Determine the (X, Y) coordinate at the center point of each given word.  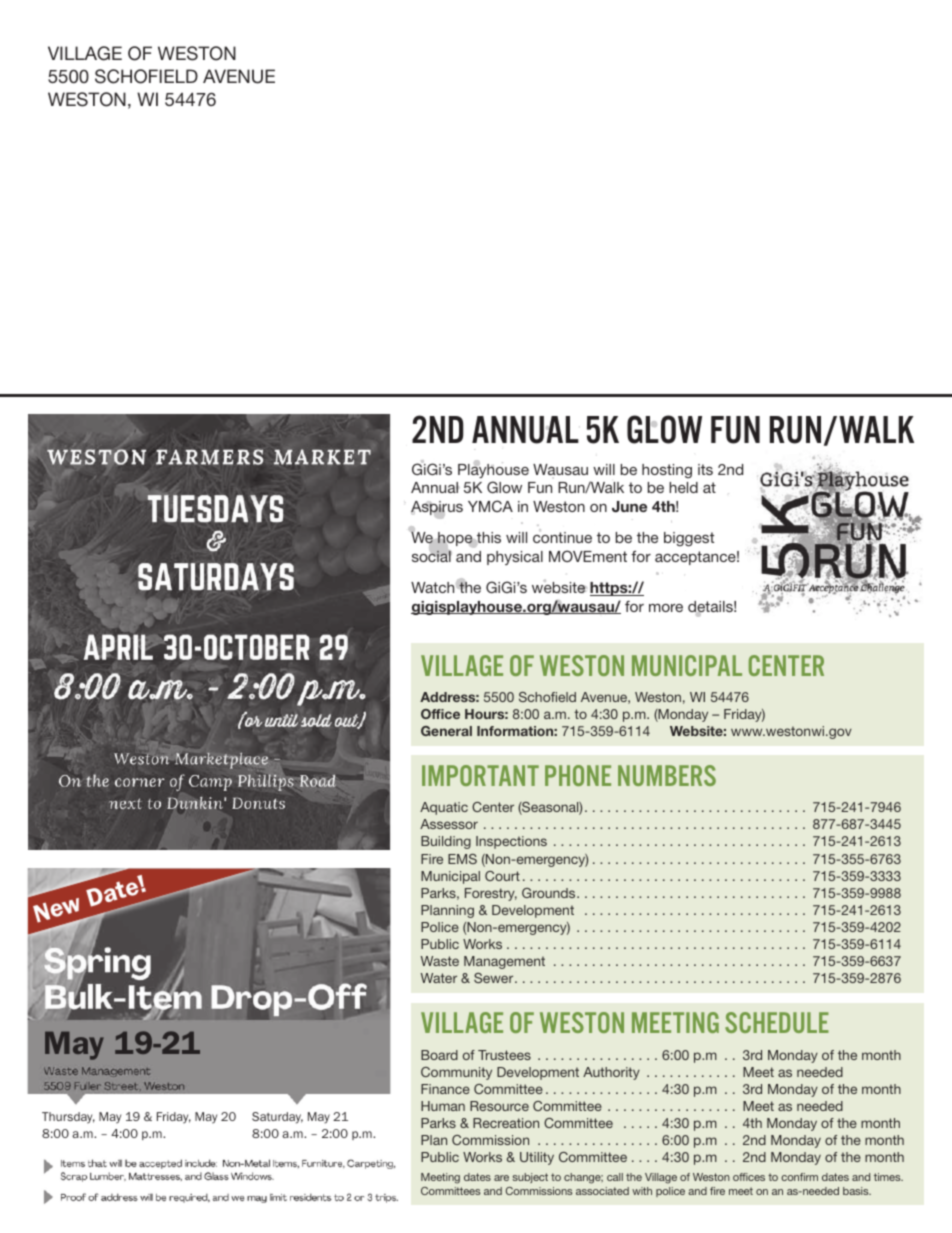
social (432, 555)
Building (446, 842)
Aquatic (444, 808)
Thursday (68, 1118)
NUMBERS (667, 775)
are (501, 1178)
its (705, 469)
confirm (799, 1177)
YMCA (490, 506)
